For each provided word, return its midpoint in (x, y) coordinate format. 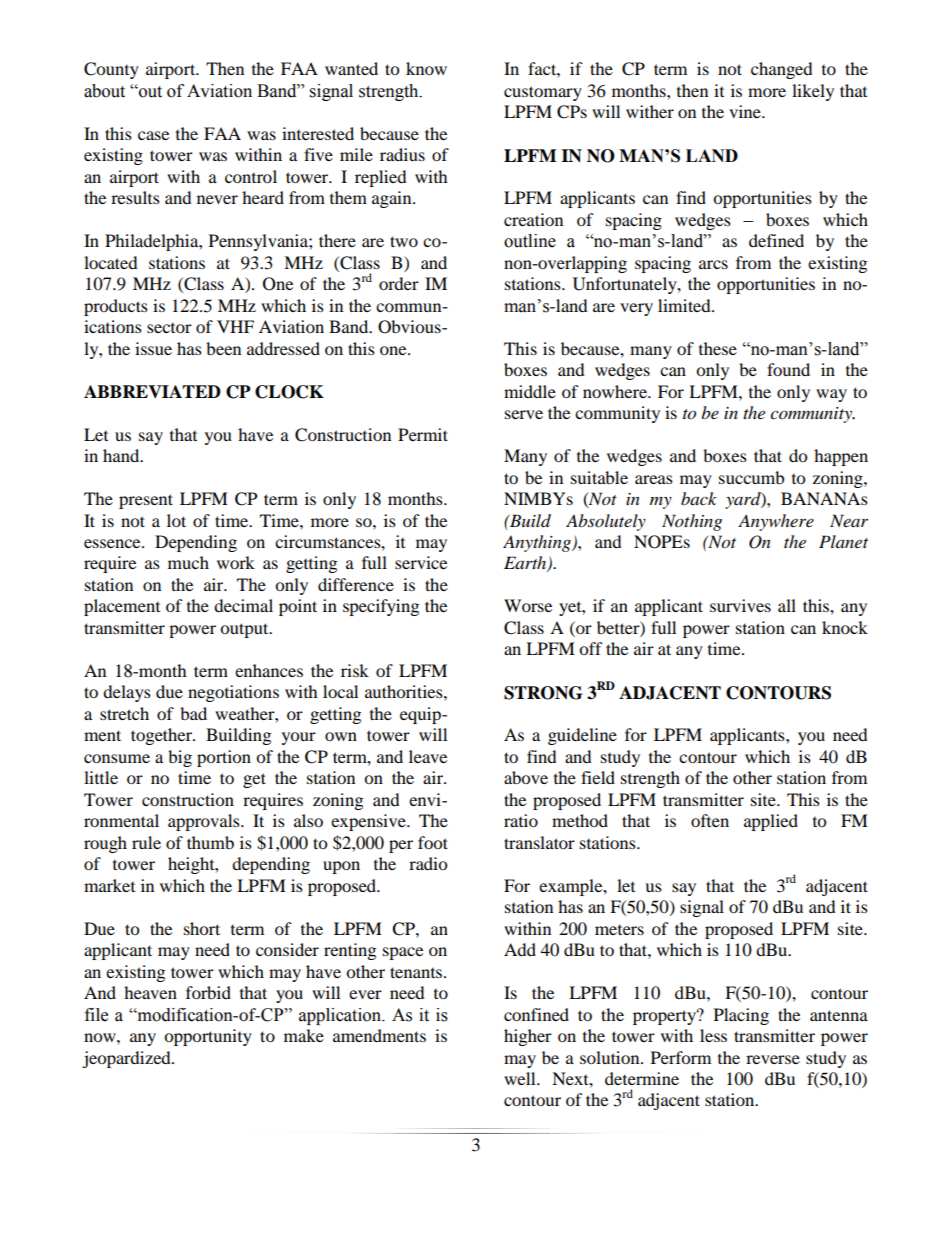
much (188, 562)
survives (740, 605)
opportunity (208, 1037)
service (421, 562)
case (153, 135)
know (426, 68)
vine (746, 111)
